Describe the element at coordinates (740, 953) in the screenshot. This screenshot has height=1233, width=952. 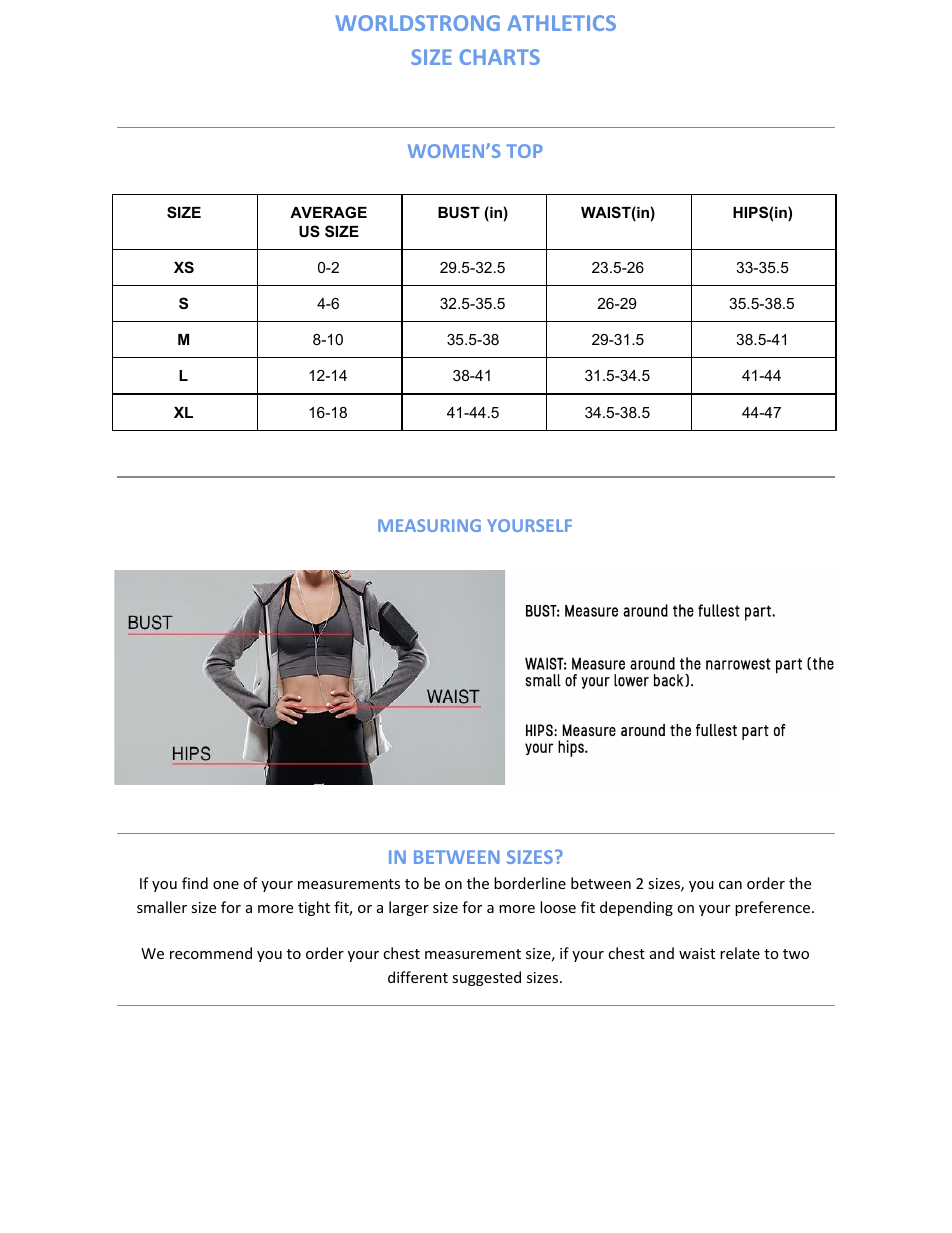
I see `relate` at that location.
